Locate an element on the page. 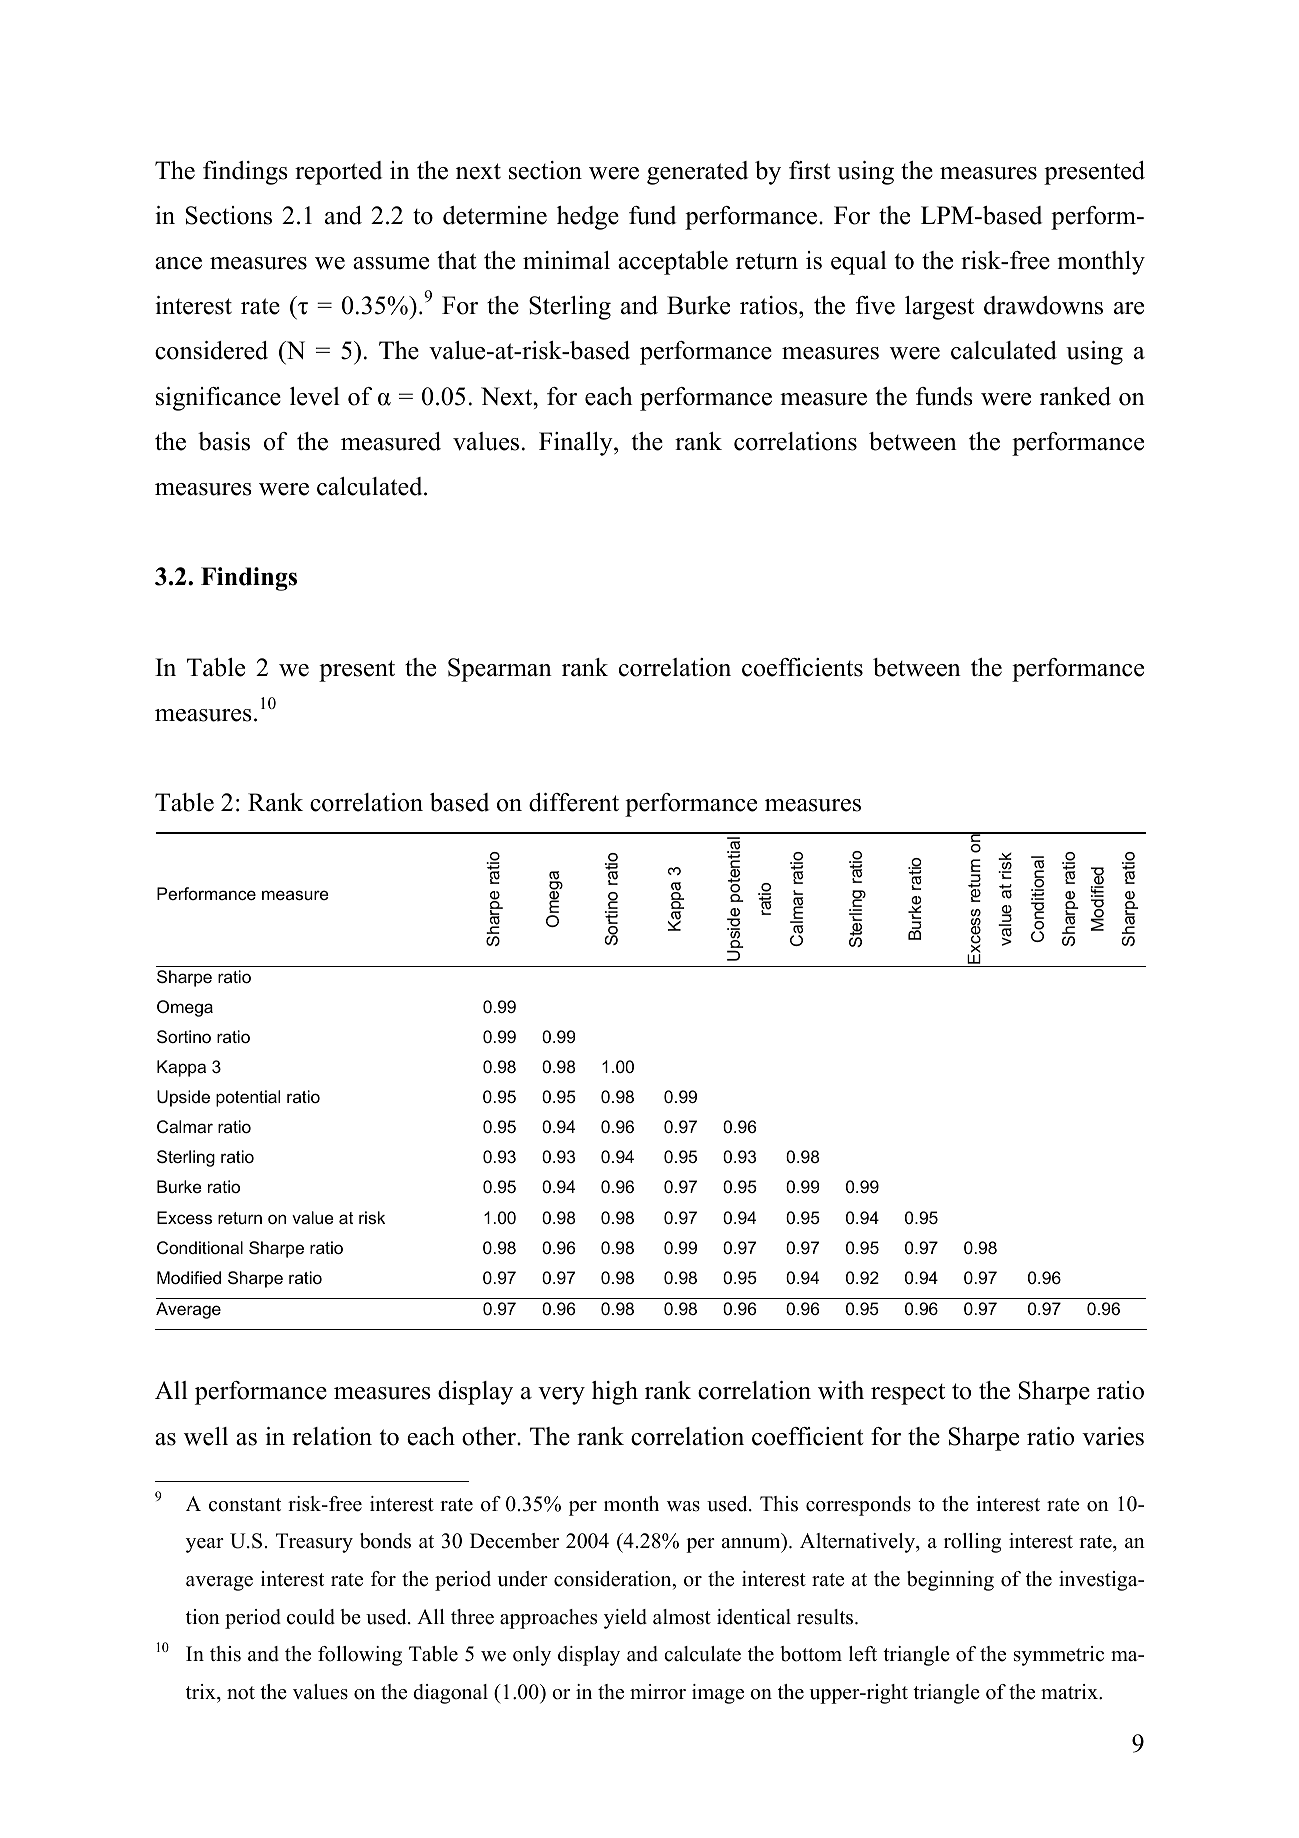 Image resolution: width=1299 pixels, height=1838 pixels. varies is located at coordinates (1113, 1436).
